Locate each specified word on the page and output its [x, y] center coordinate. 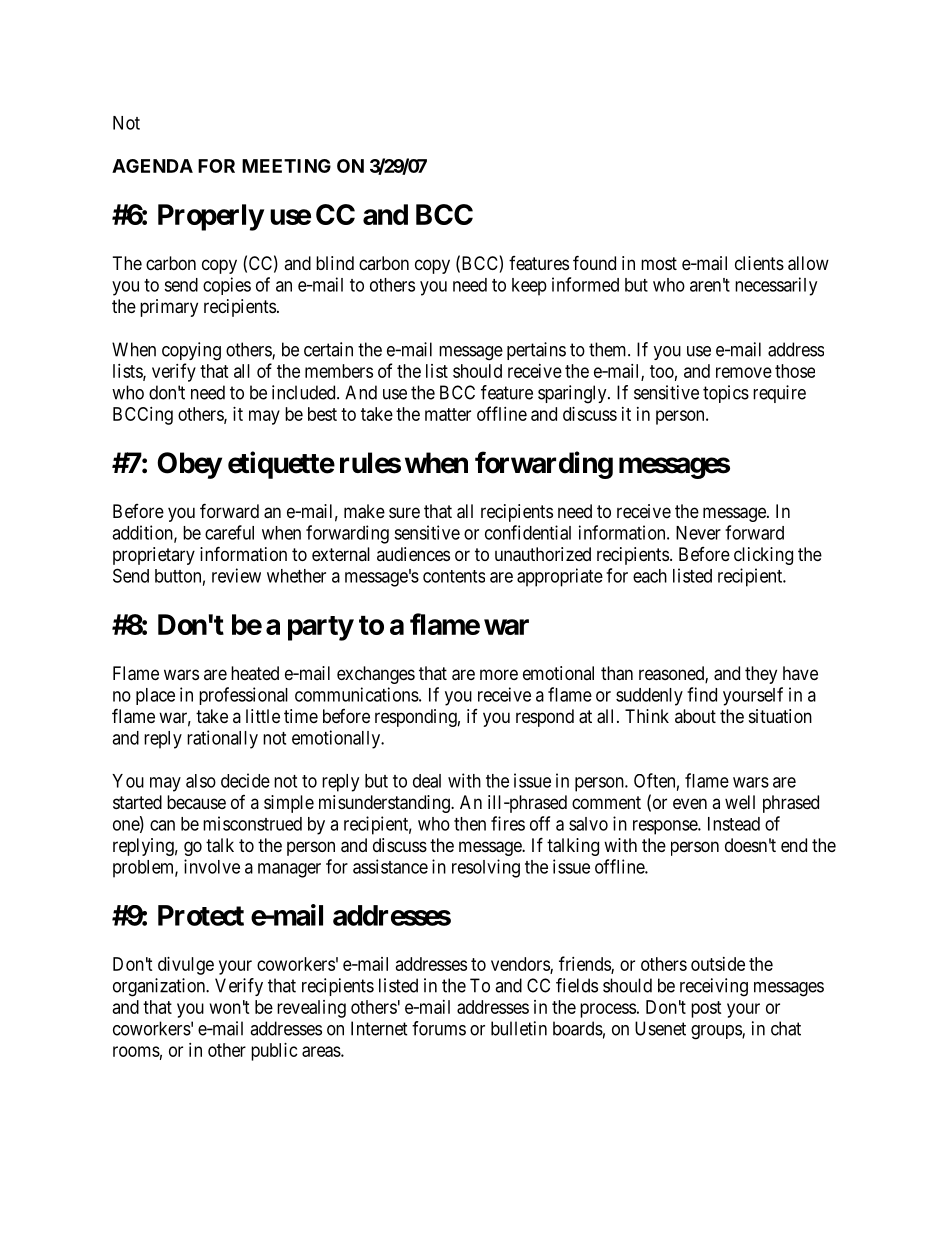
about [695, 716]
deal [427, 781]
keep [529, 287]
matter [448, 414]
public [274, 1052]
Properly [211, 217]
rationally [222, 739]
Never [698, 533]
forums [439, 1028]
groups [717, 1032]
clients [759, 263]
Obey [189, 465]
